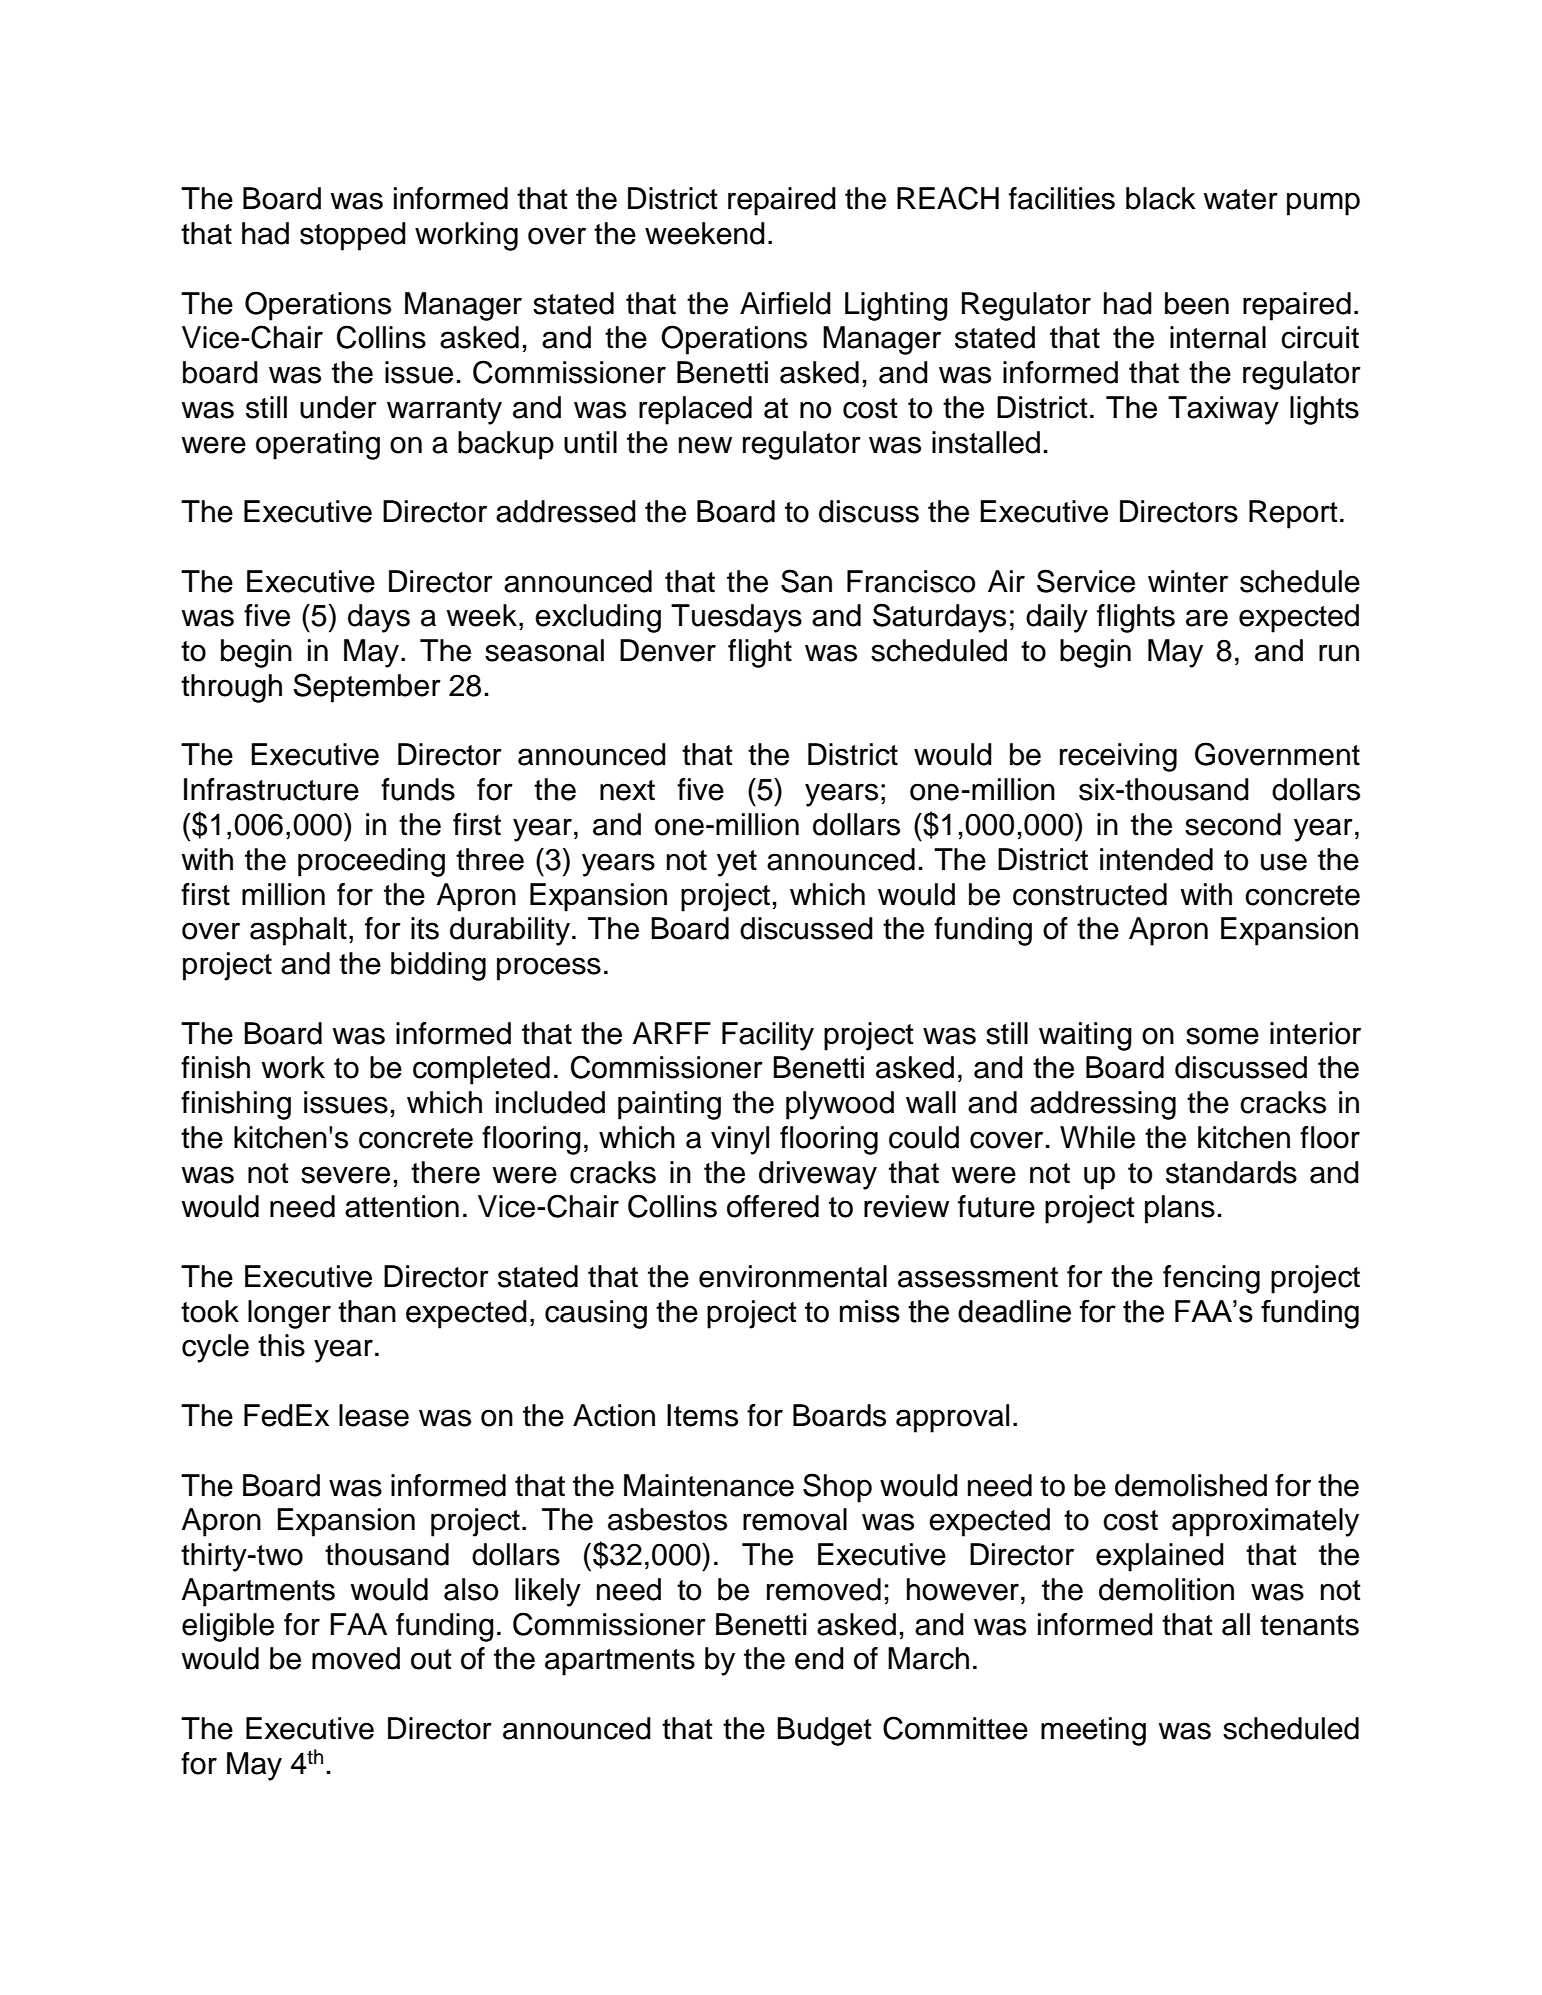 The width and height of the screenshot is (1542, 1995). I want to click on September, so click(367, 688).
